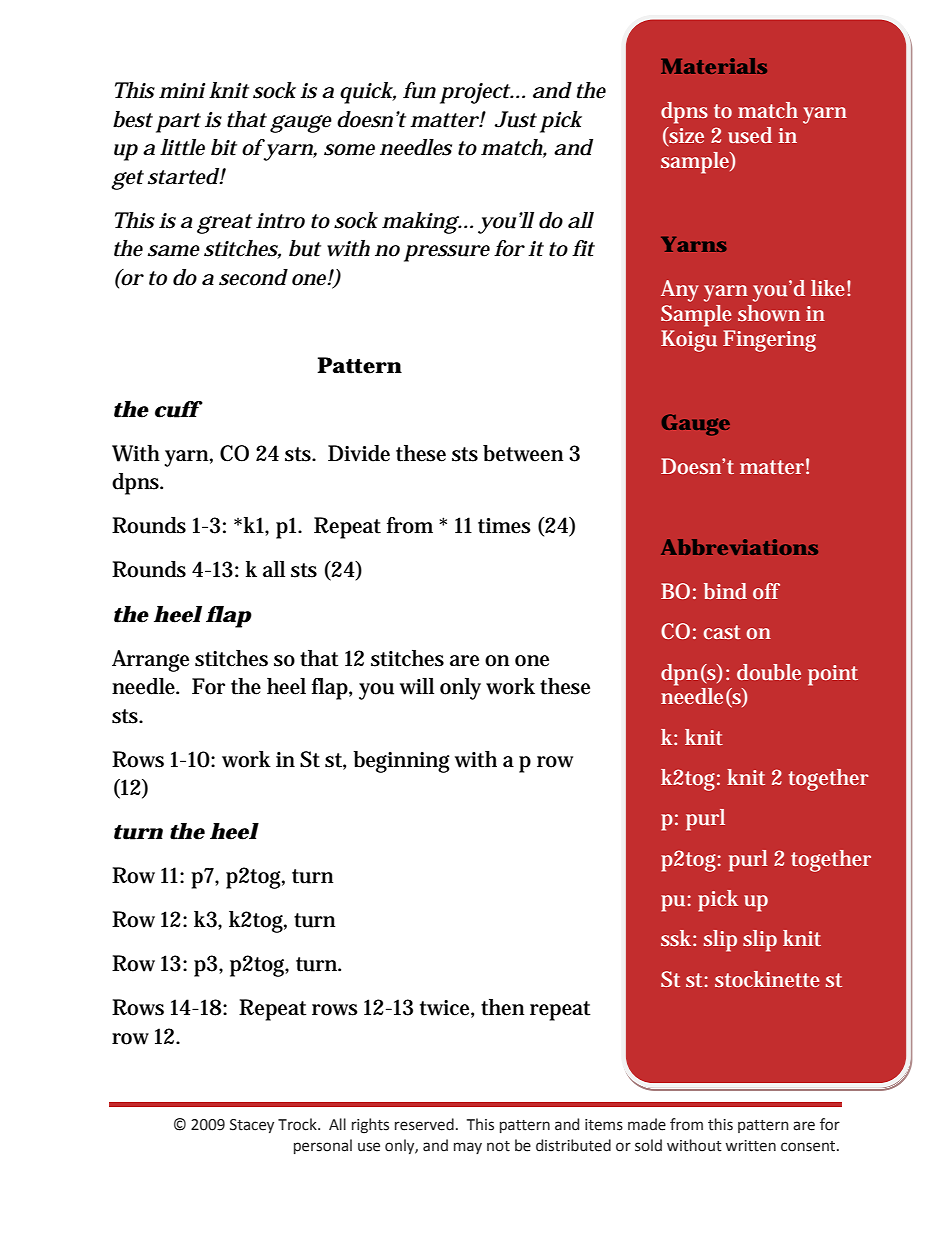  What do you see at coordinates (750, 135) in the page?
I see `used` at bounding box center [750, 135].
